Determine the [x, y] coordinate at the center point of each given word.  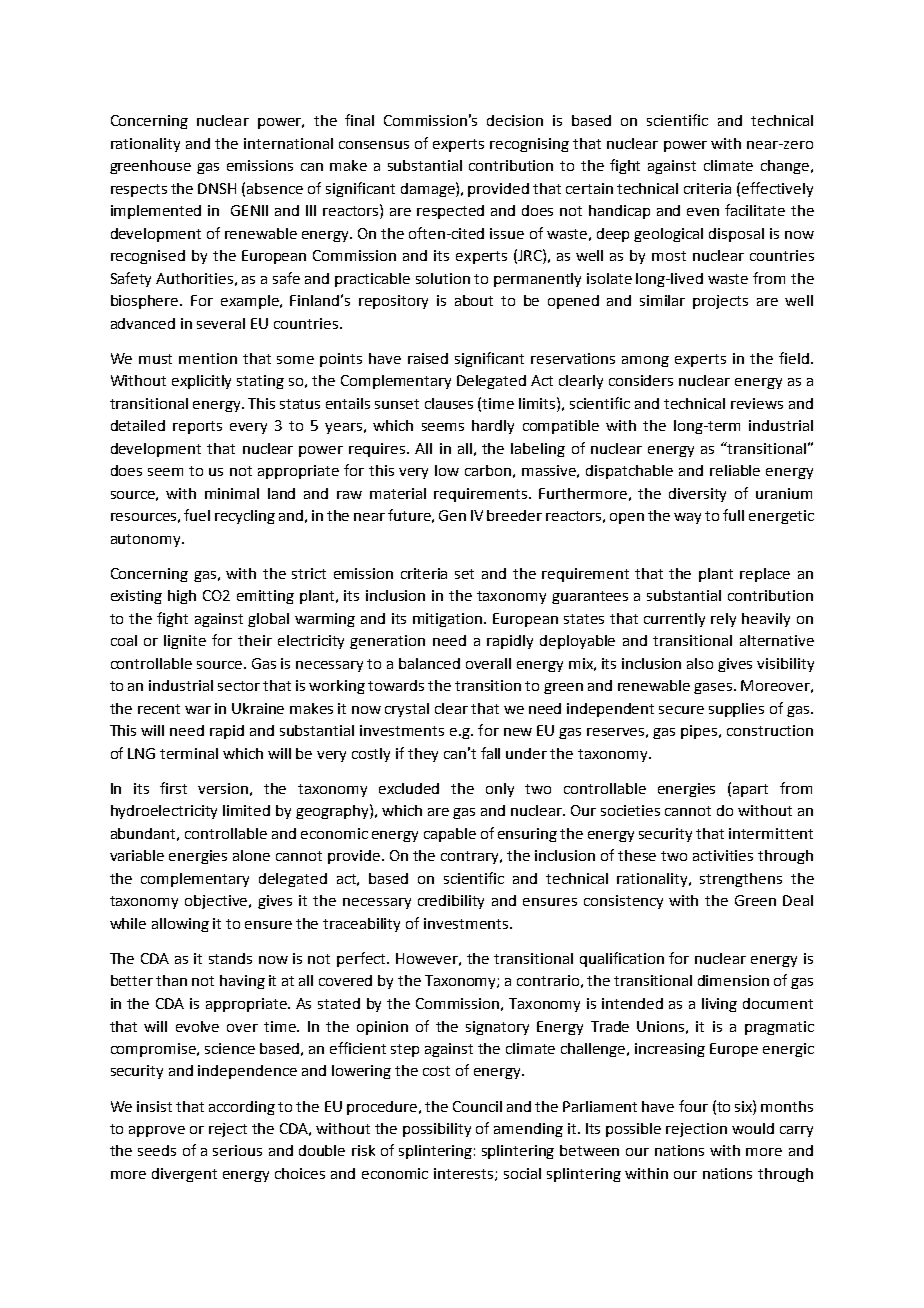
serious [237, 1150]
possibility [437, 1130]
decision [515, 120]
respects [139, 190]
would [753, 1128]
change [786, 167]
